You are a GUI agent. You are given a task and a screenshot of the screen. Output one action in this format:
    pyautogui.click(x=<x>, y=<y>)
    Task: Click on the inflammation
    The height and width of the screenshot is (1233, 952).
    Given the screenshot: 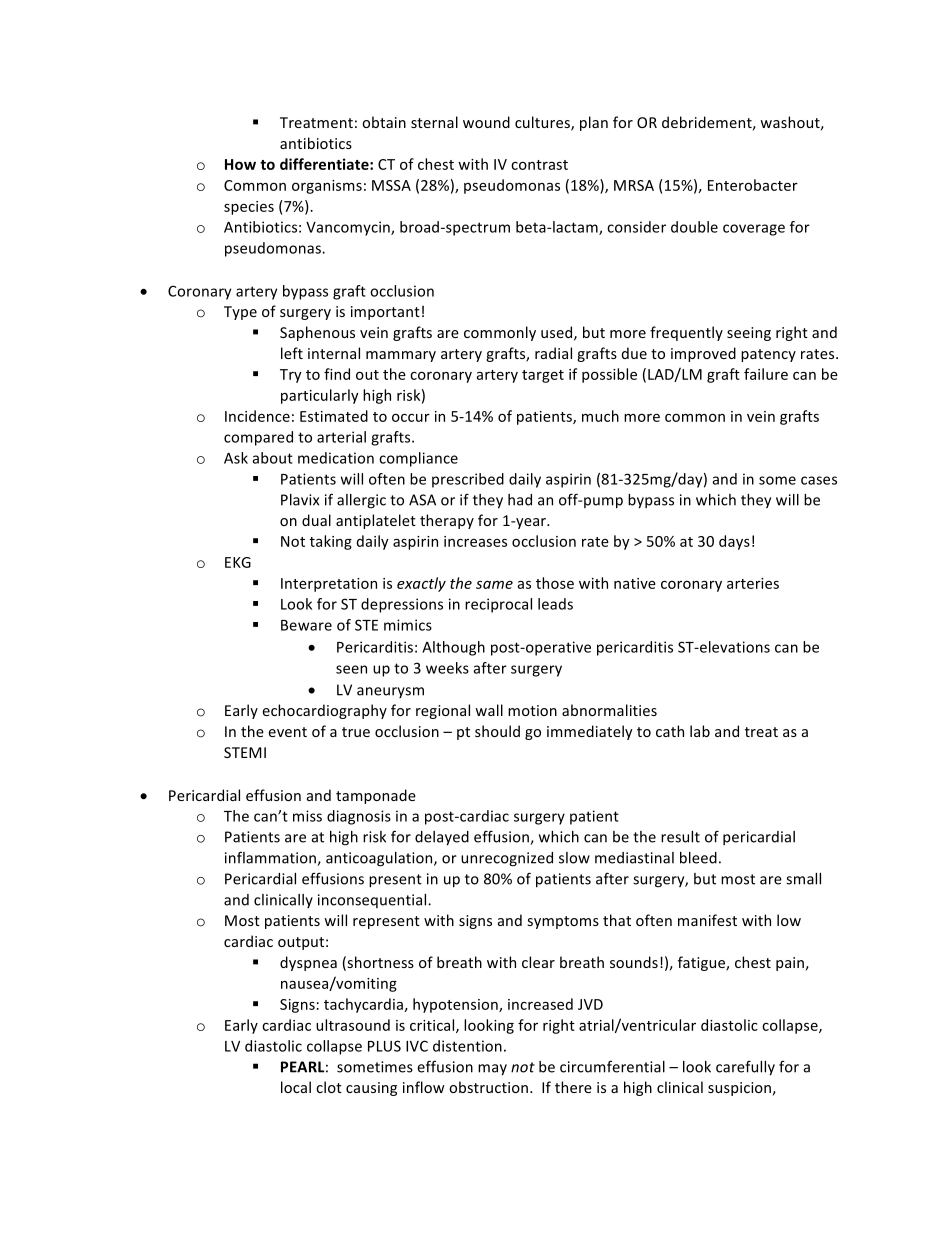 What is the action you would take?
    pyautogui.click(x=271, y=858)
